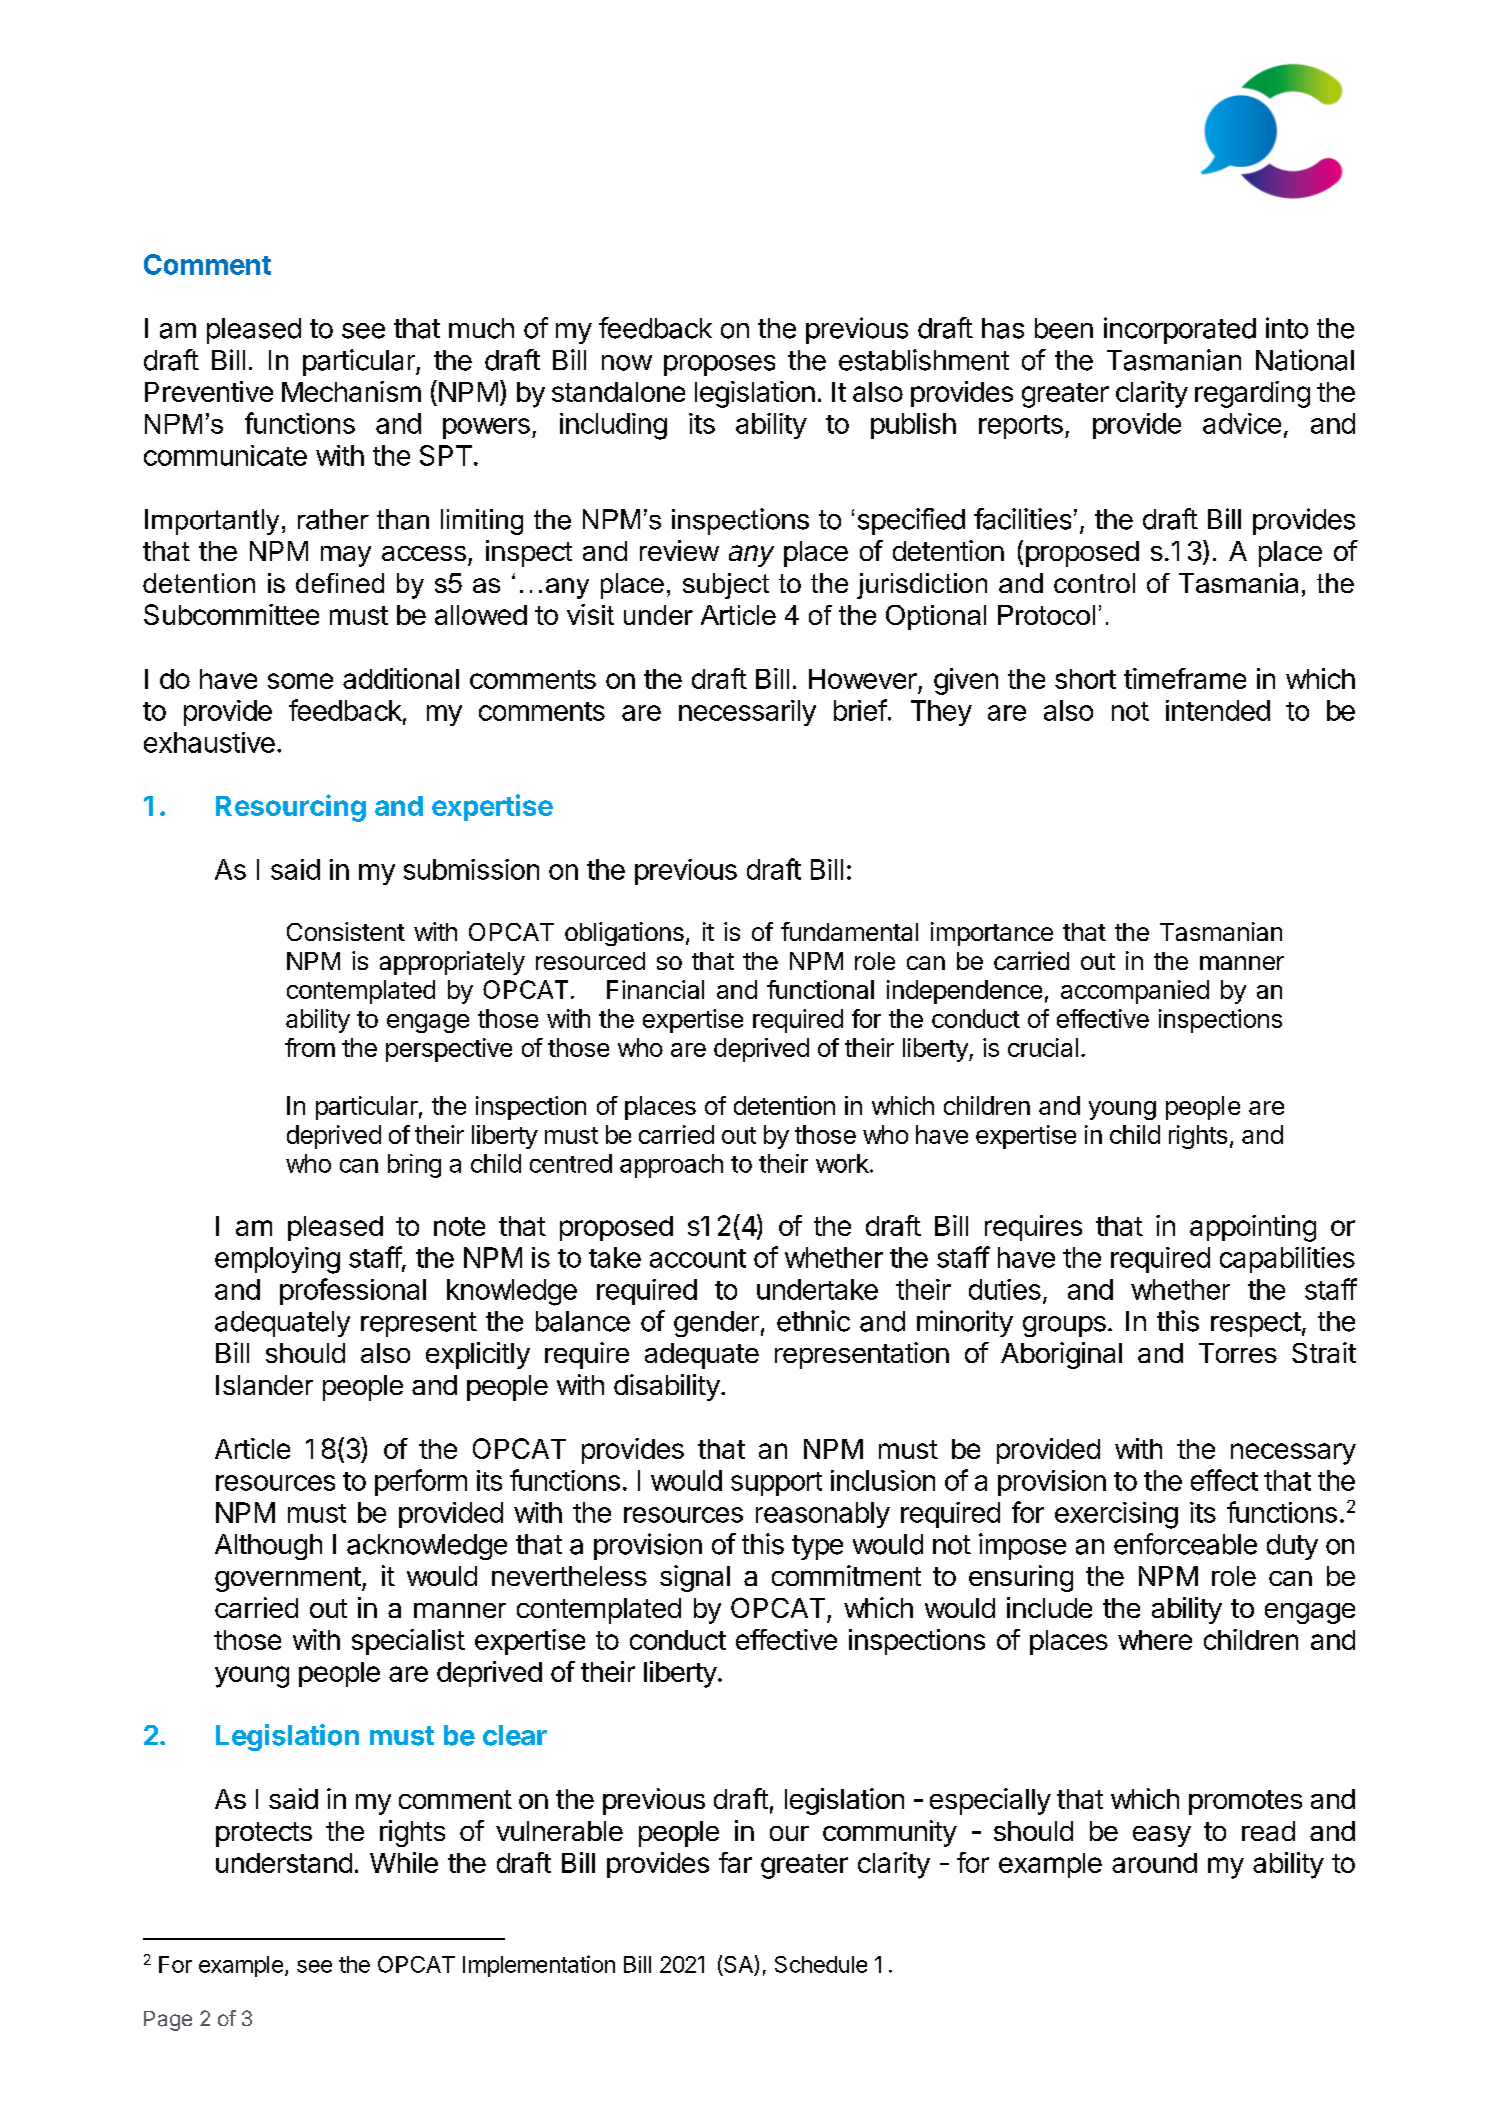 The width and height of the screenshot is (1498, 2120). Describe the element at coordinates (747, 713) in the screenshot. I see `necessarily` at that location.
